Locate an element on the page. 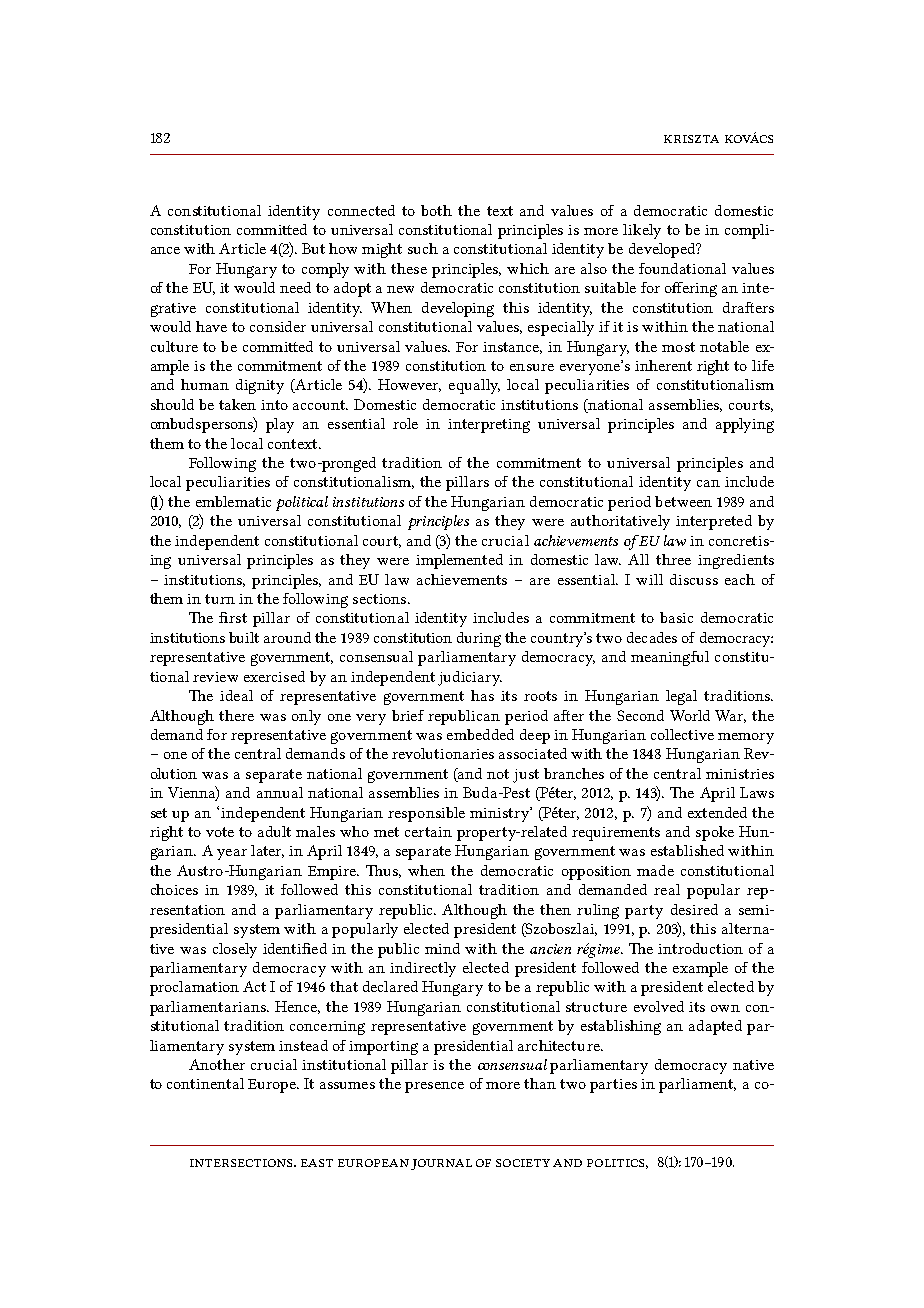  continental is located at coordinates (205, 1083).
